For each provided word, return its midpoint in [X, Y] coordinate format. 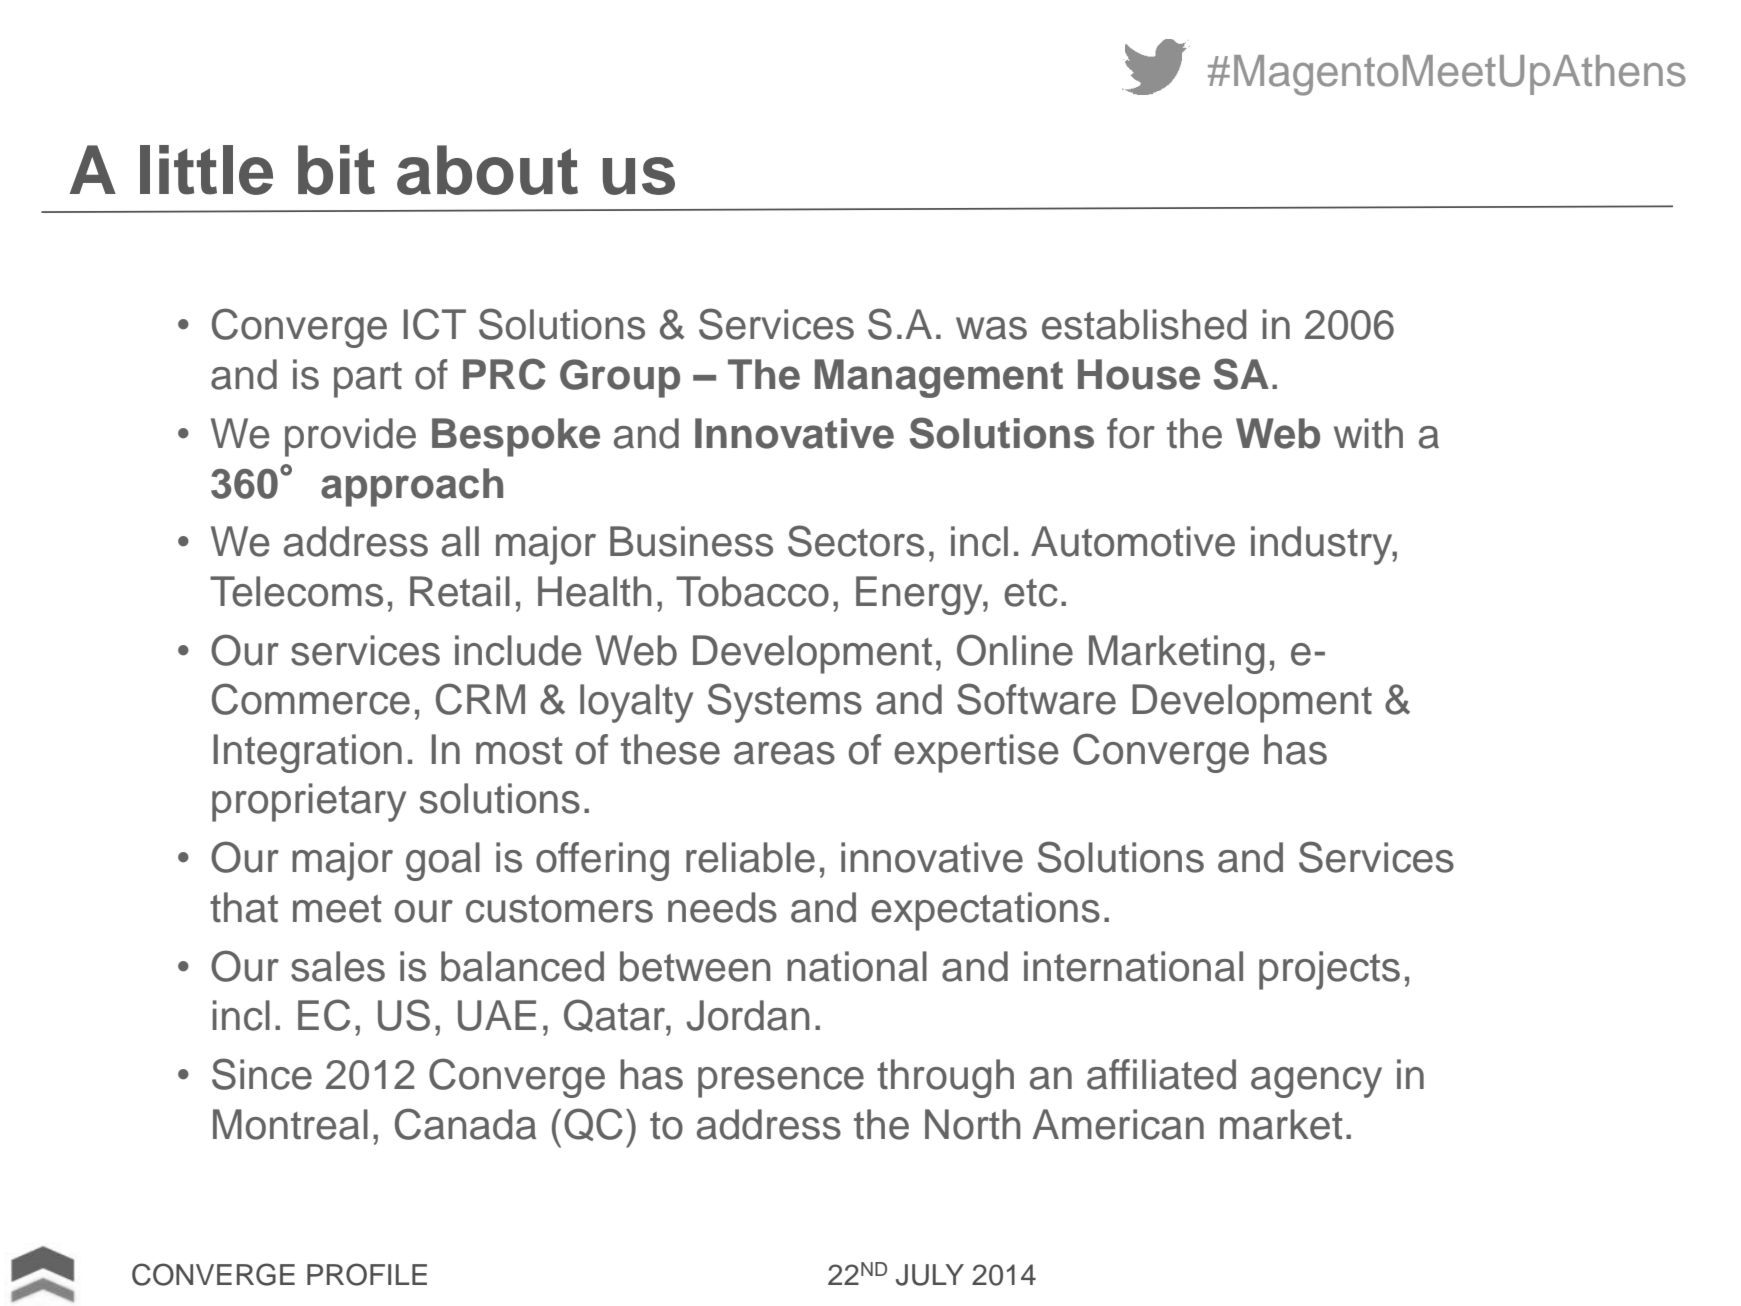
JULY [930, 1275]
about [487, 170]
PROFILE [367, 1274]
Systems [785, 703]
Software [1036, 699]
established [1144, 324]
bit [336, 170]
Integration [307, 753]
